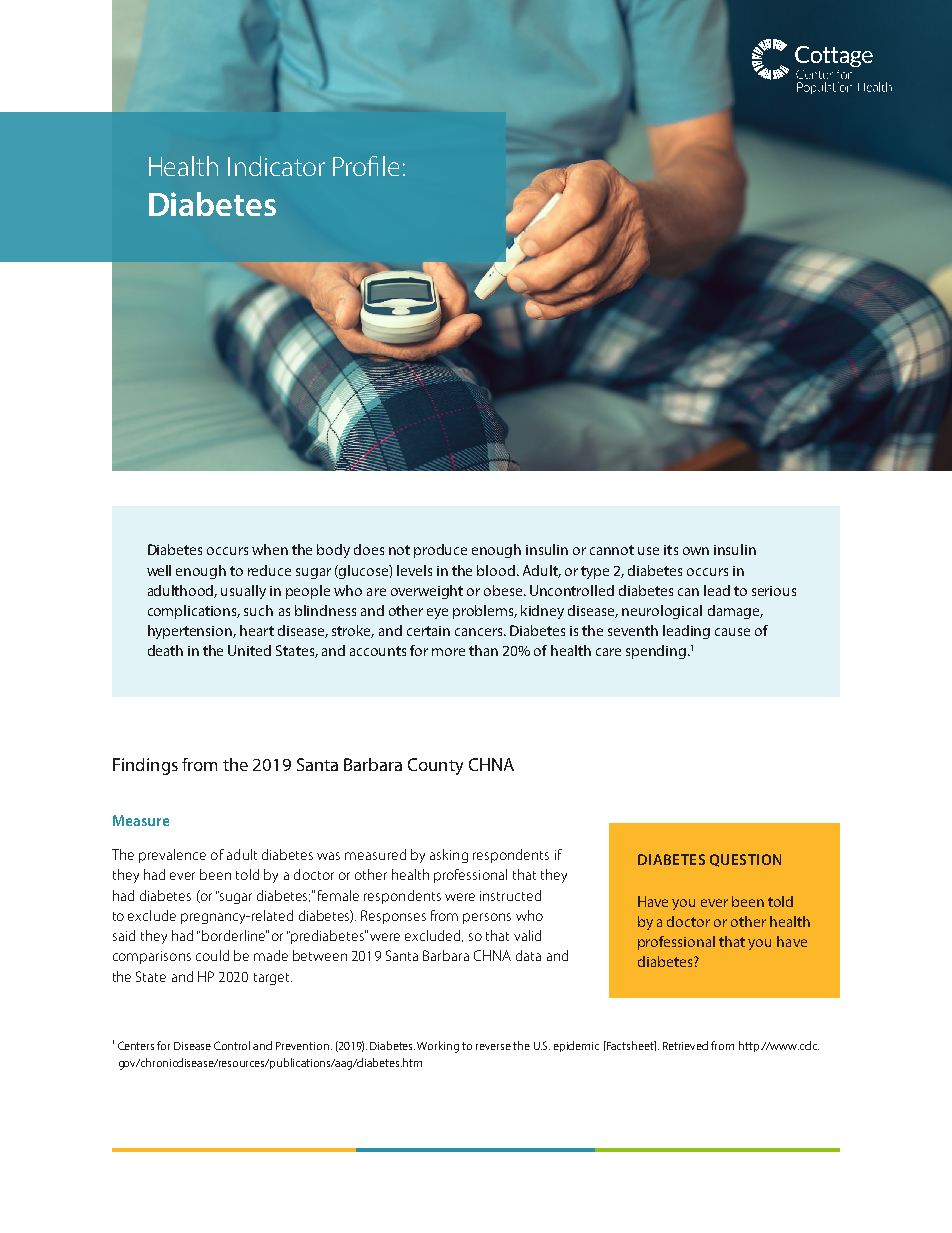  What do you see at coordinates (438, 1047) in the image?
I see `Working` at bounding box center [438, 1047].
